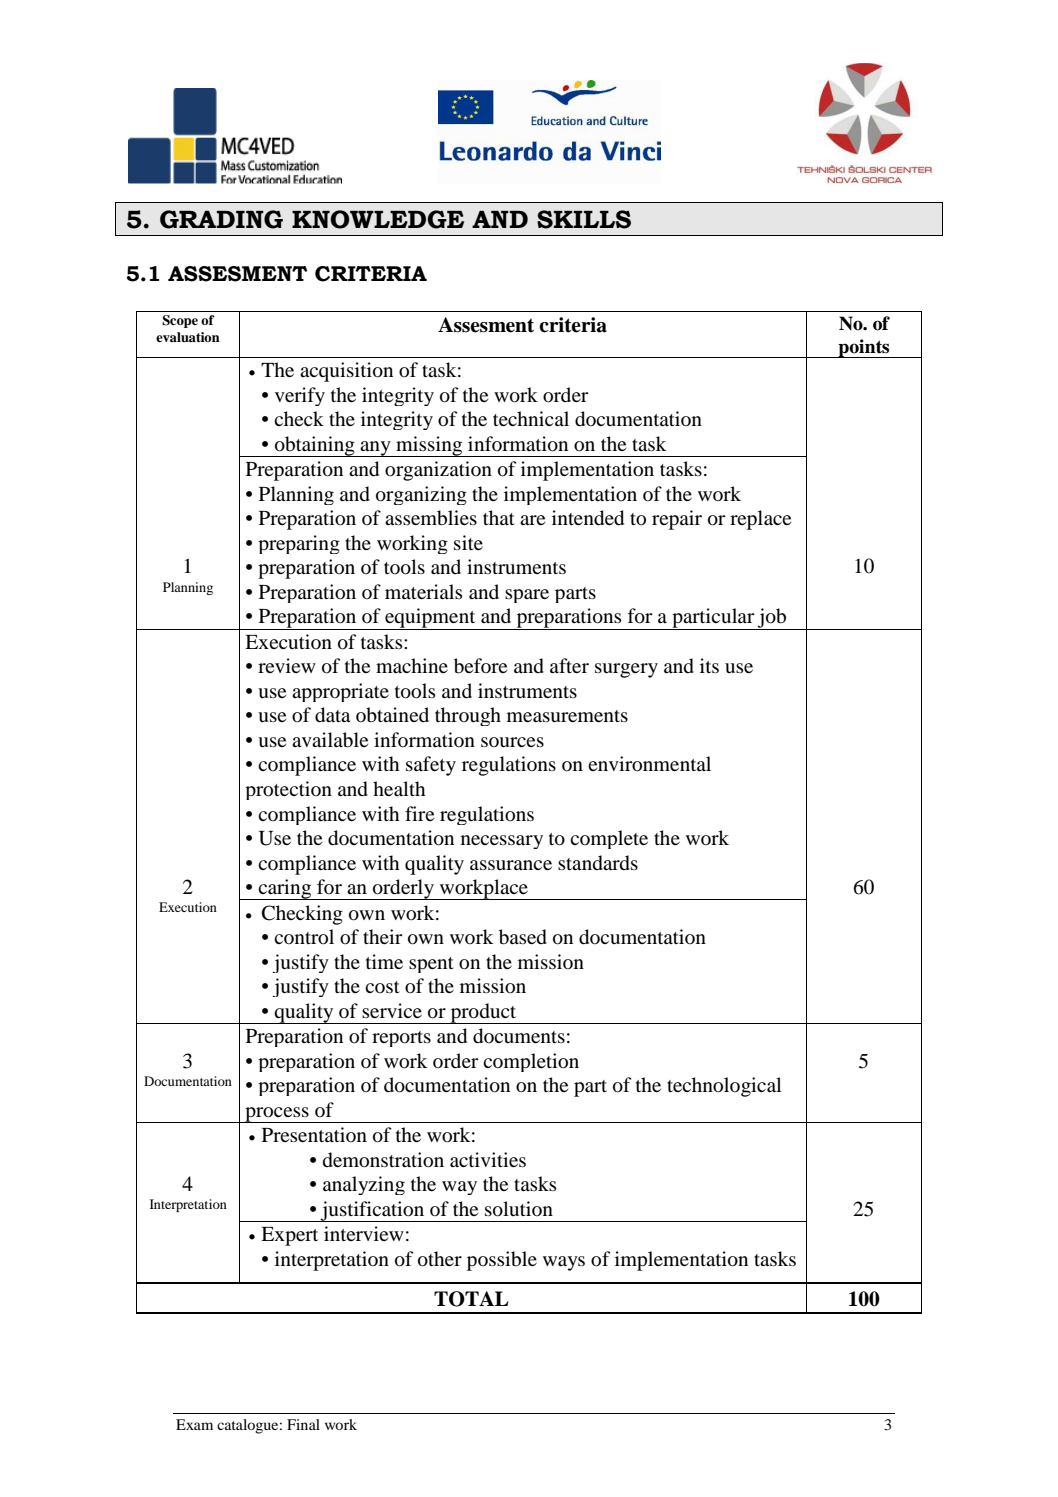  Describe the element at coordinates (287, 665) in the screenshot. I see `review` at that location.
